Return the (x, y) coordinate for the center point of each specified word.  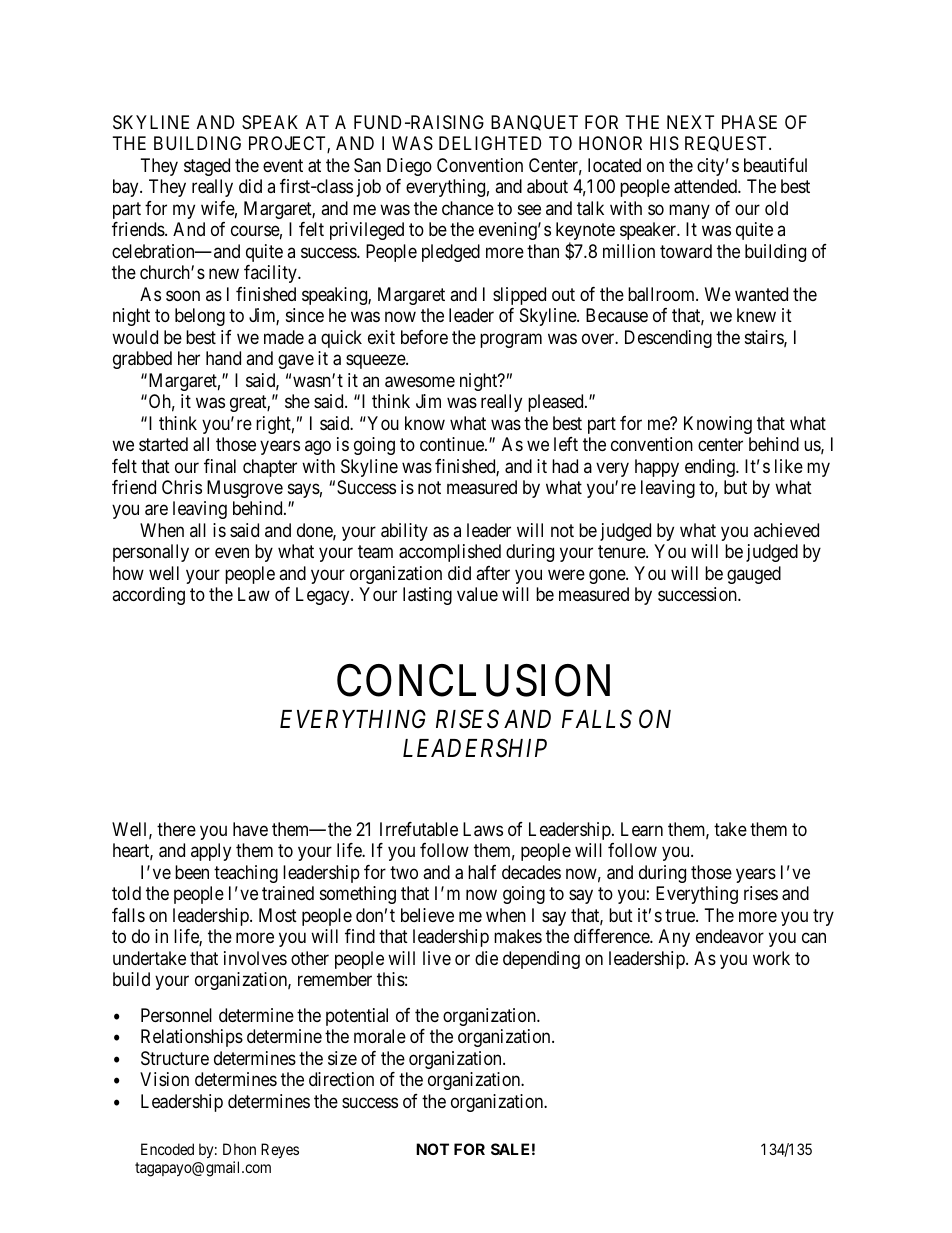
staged (207, 167)
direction (341, 1079)
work (771, 958)
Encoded (167, 1149)
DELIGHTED (490, 143)
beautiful (775, 165)
